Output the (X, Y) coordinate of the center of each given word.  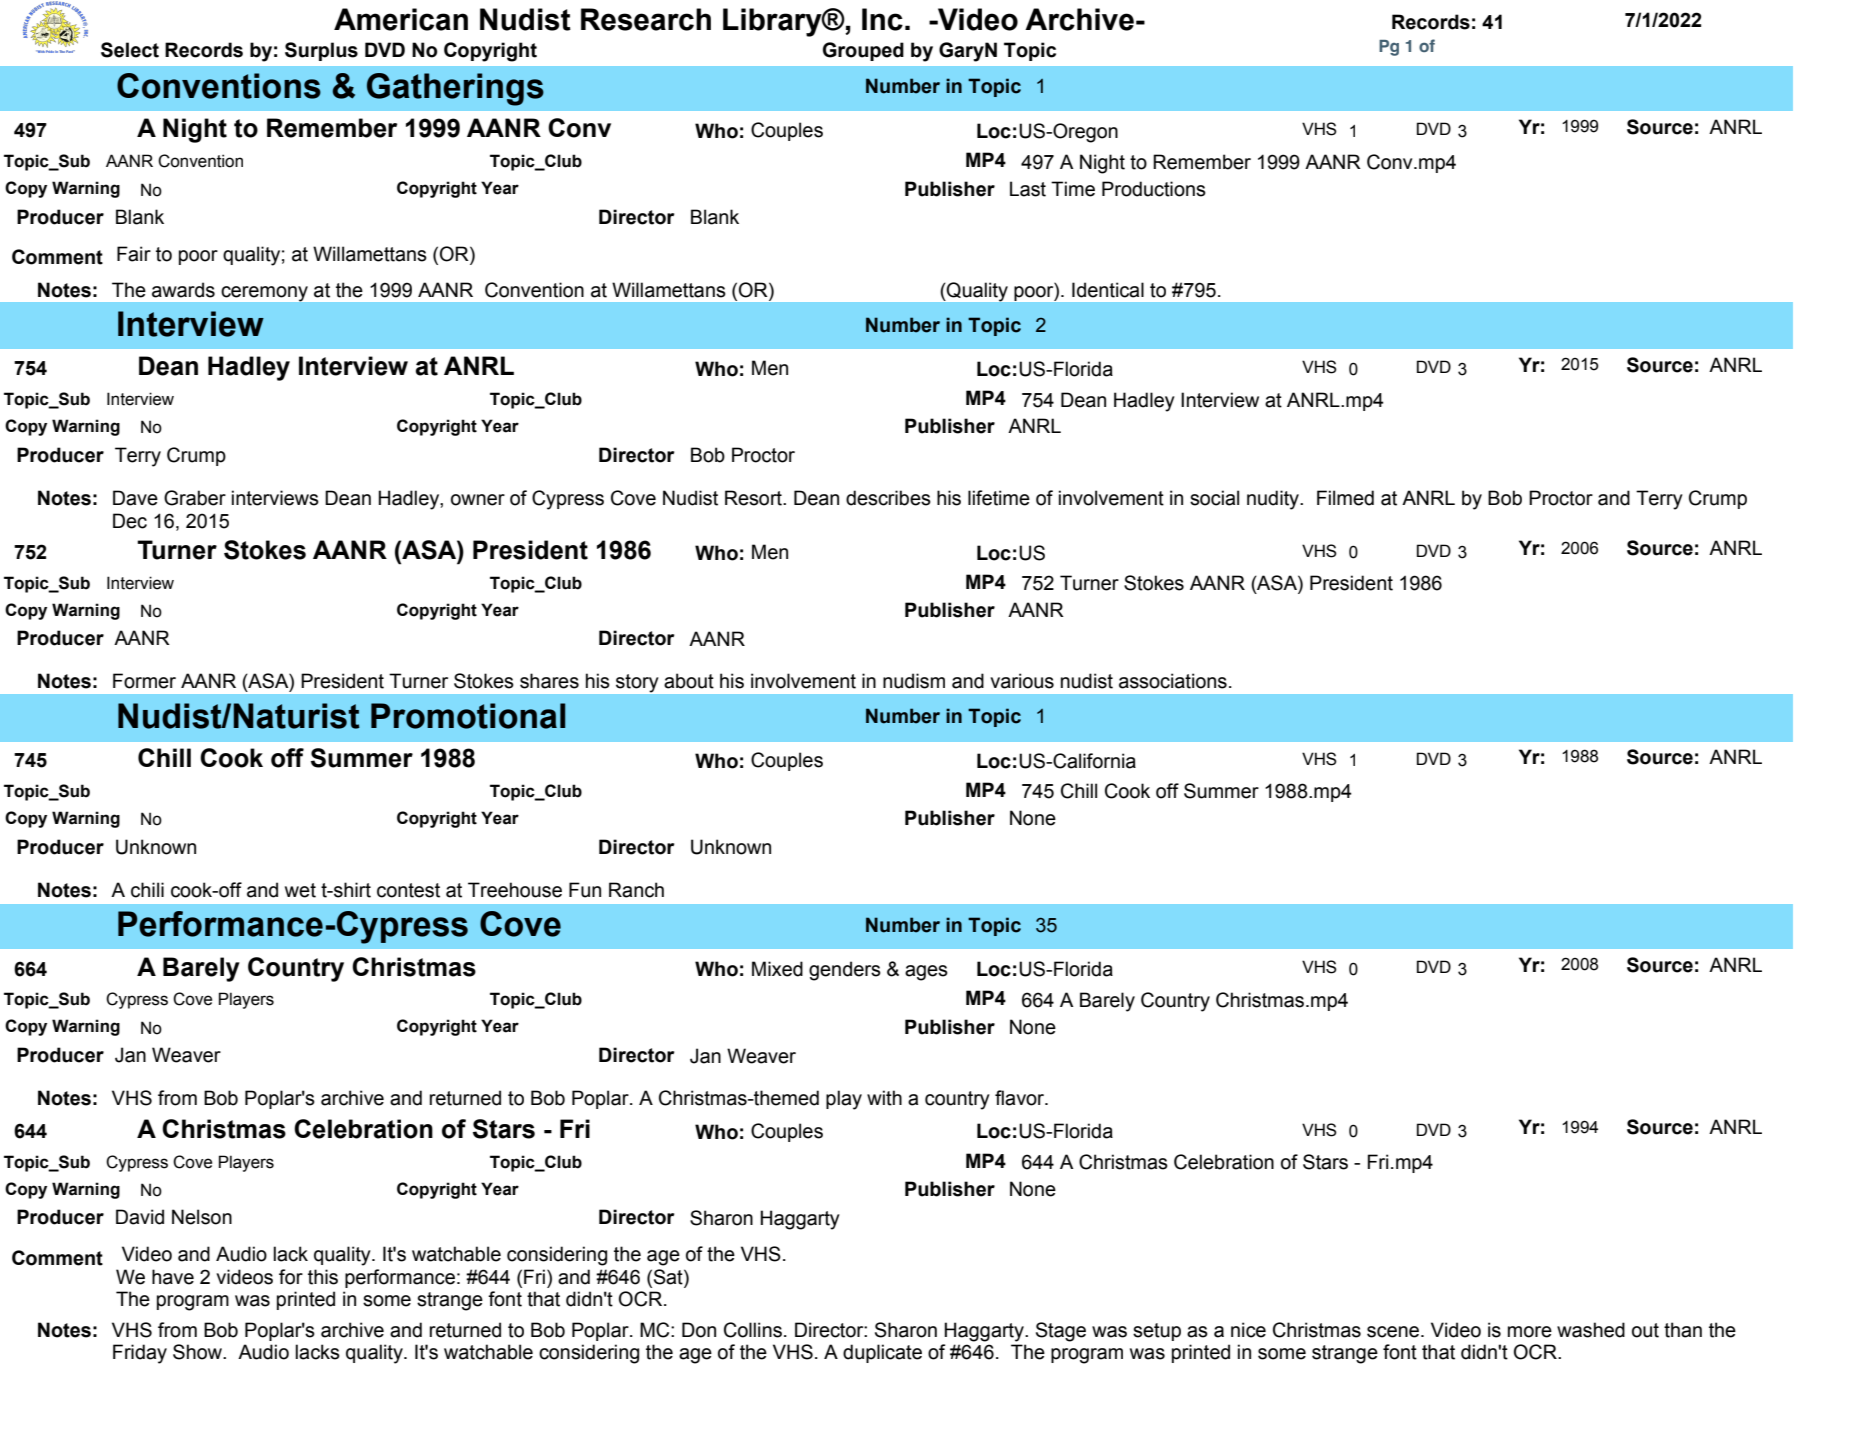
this (323, 1277)
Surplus (321, 51)
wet (300, 890)
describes (888, 498)
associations (1173, 681)
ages (926, 973)
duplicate (882, 1353)
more (1530, 1332)
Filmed (1345, 498)
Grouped (863, 51)
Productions (1154, 189)
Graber (195, 498)
